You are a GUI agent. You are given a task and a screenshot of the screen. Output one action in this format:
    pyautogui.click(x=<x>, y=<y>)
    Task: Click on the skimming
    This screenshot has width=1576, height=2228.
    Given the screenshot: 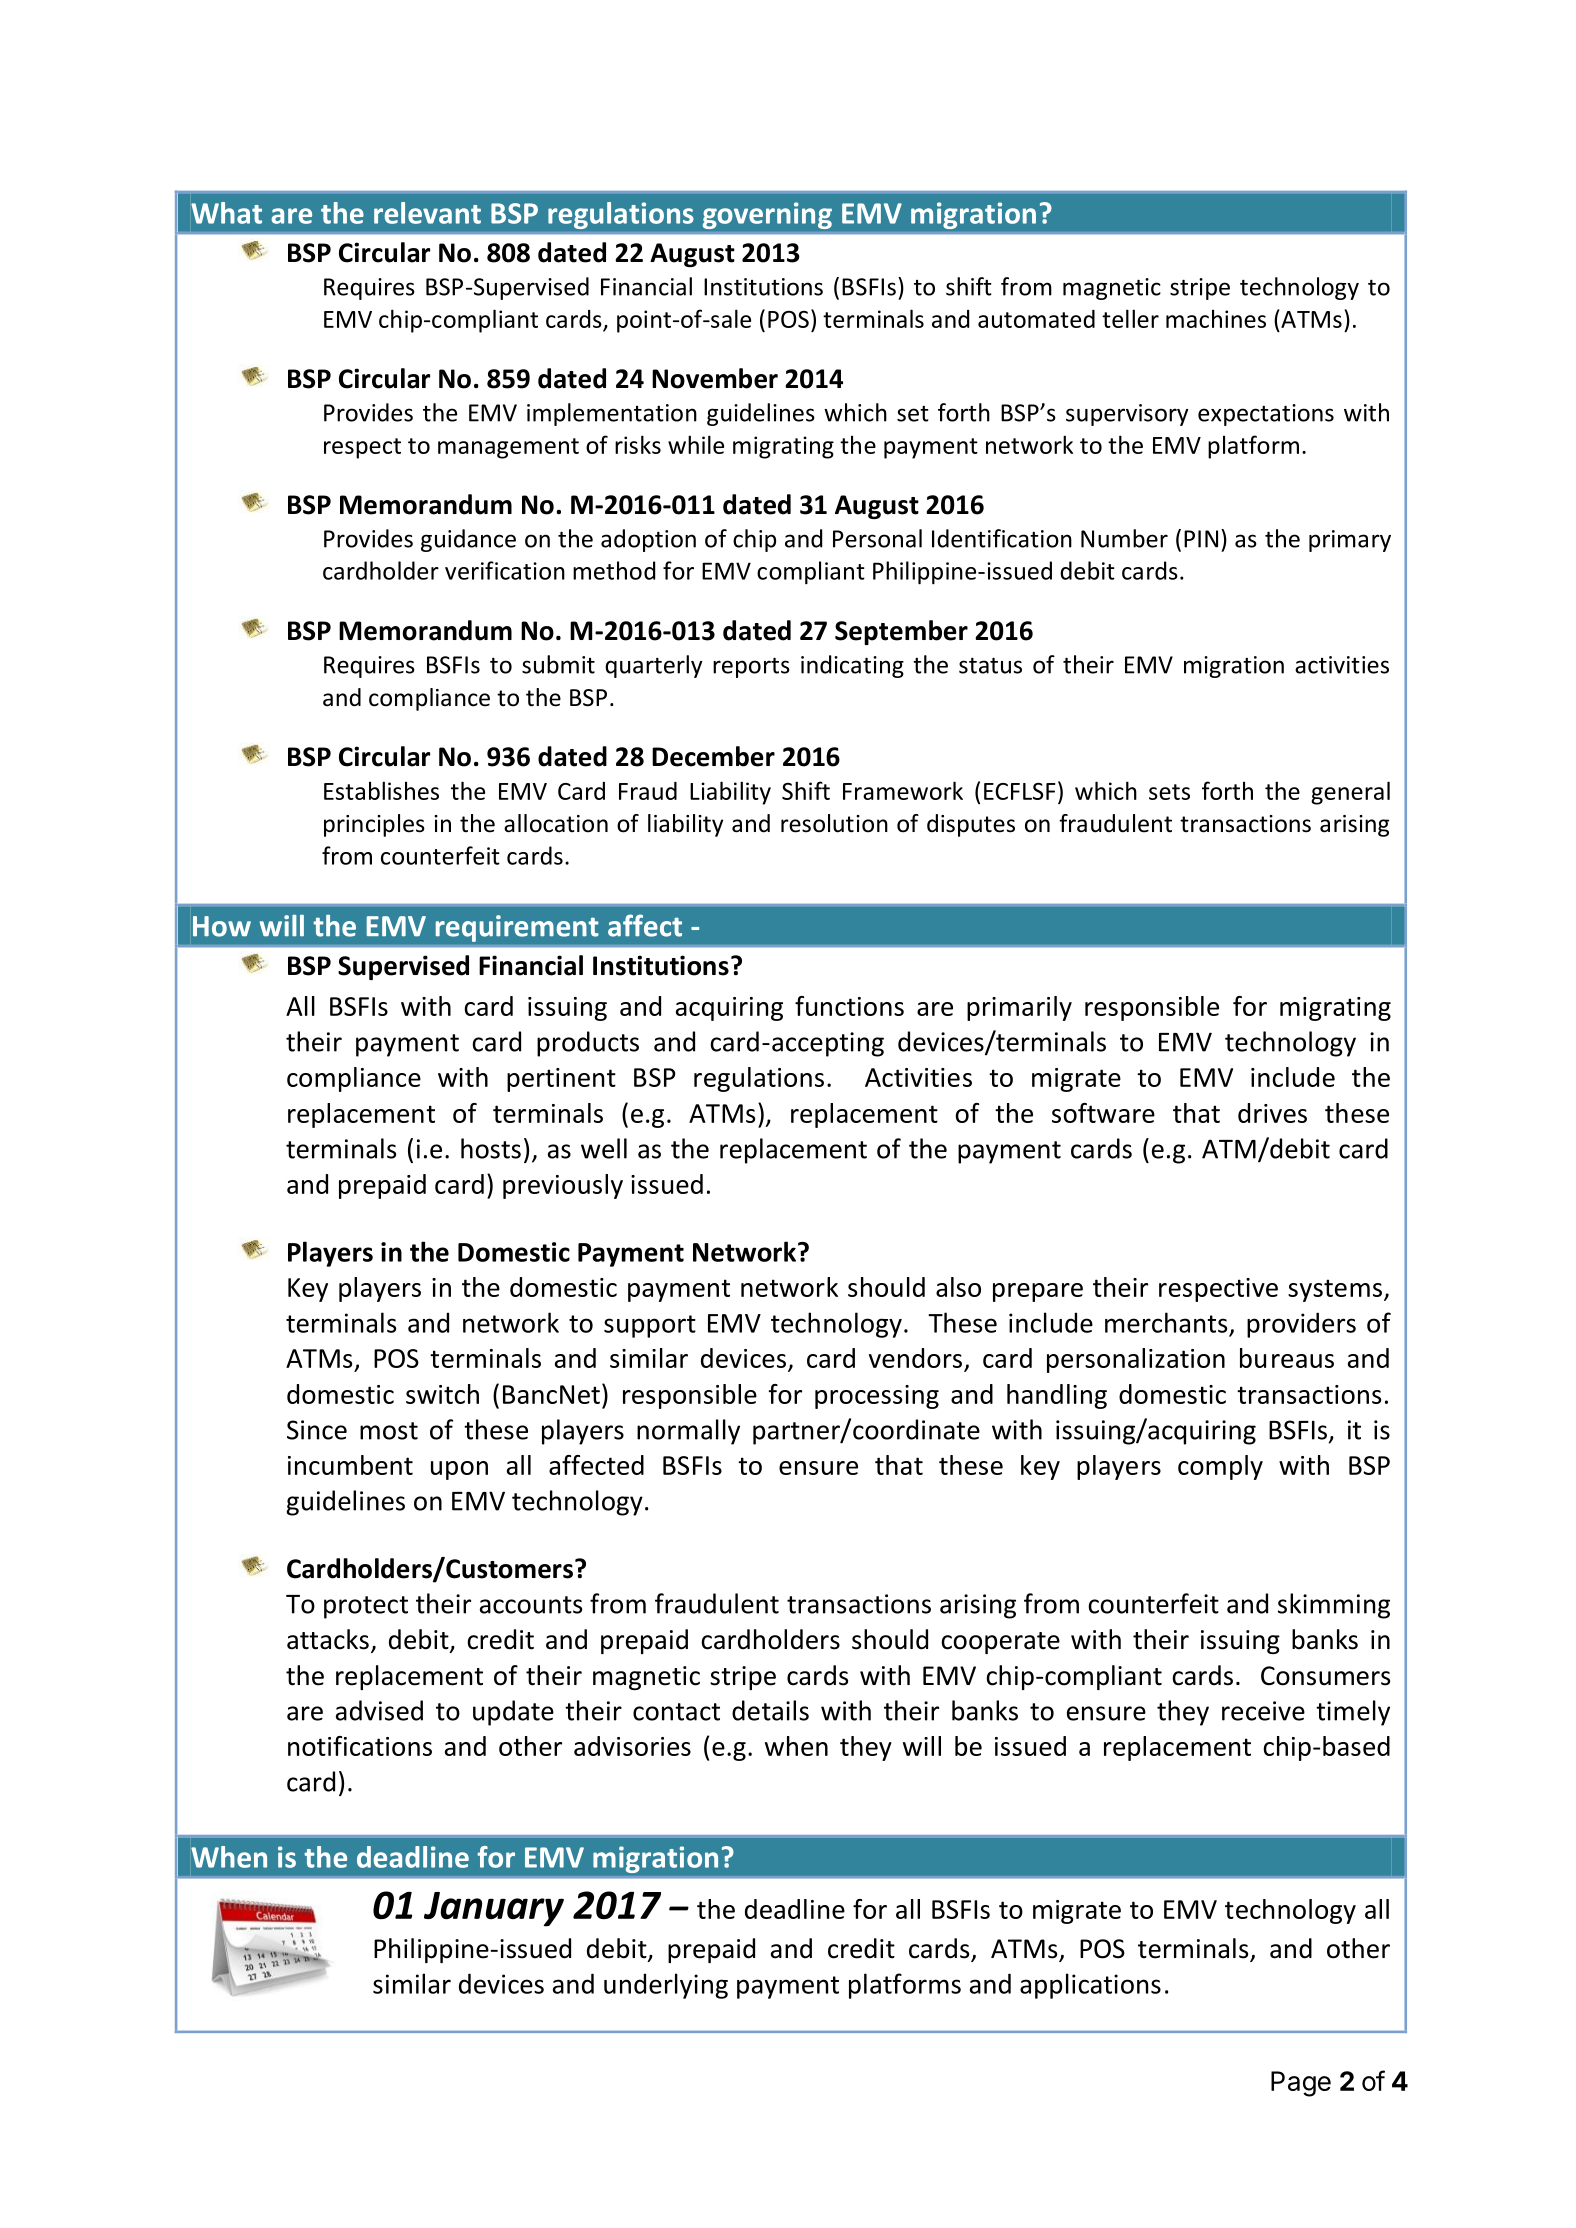 What is the action you would take?
    pyautogui.click(x=1334, y=1606)
